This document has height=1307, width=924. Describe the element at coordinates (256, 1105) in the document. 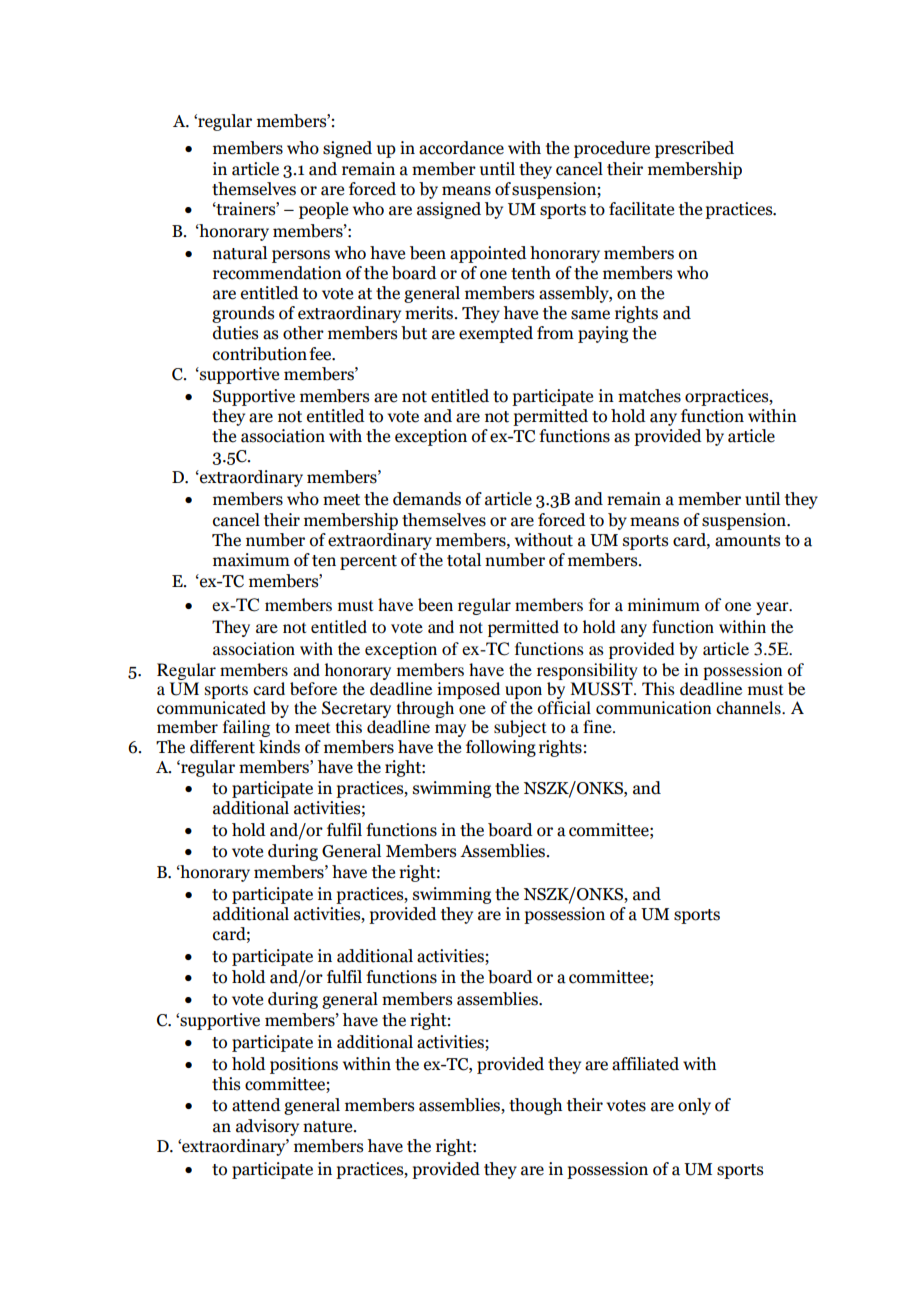

I see `attend` at that location.
